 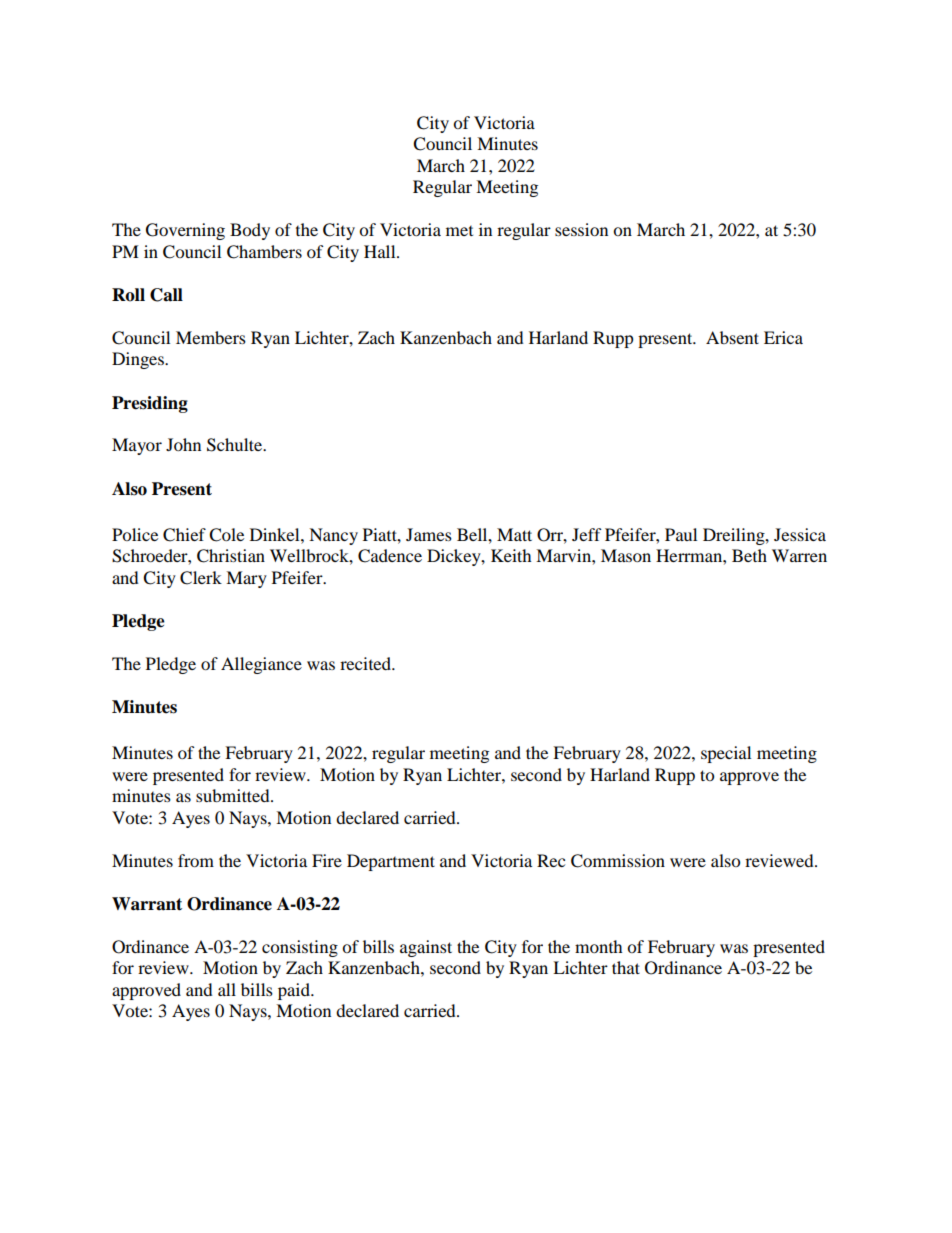 I want to click on Beth, so click(x=749, y=555).
